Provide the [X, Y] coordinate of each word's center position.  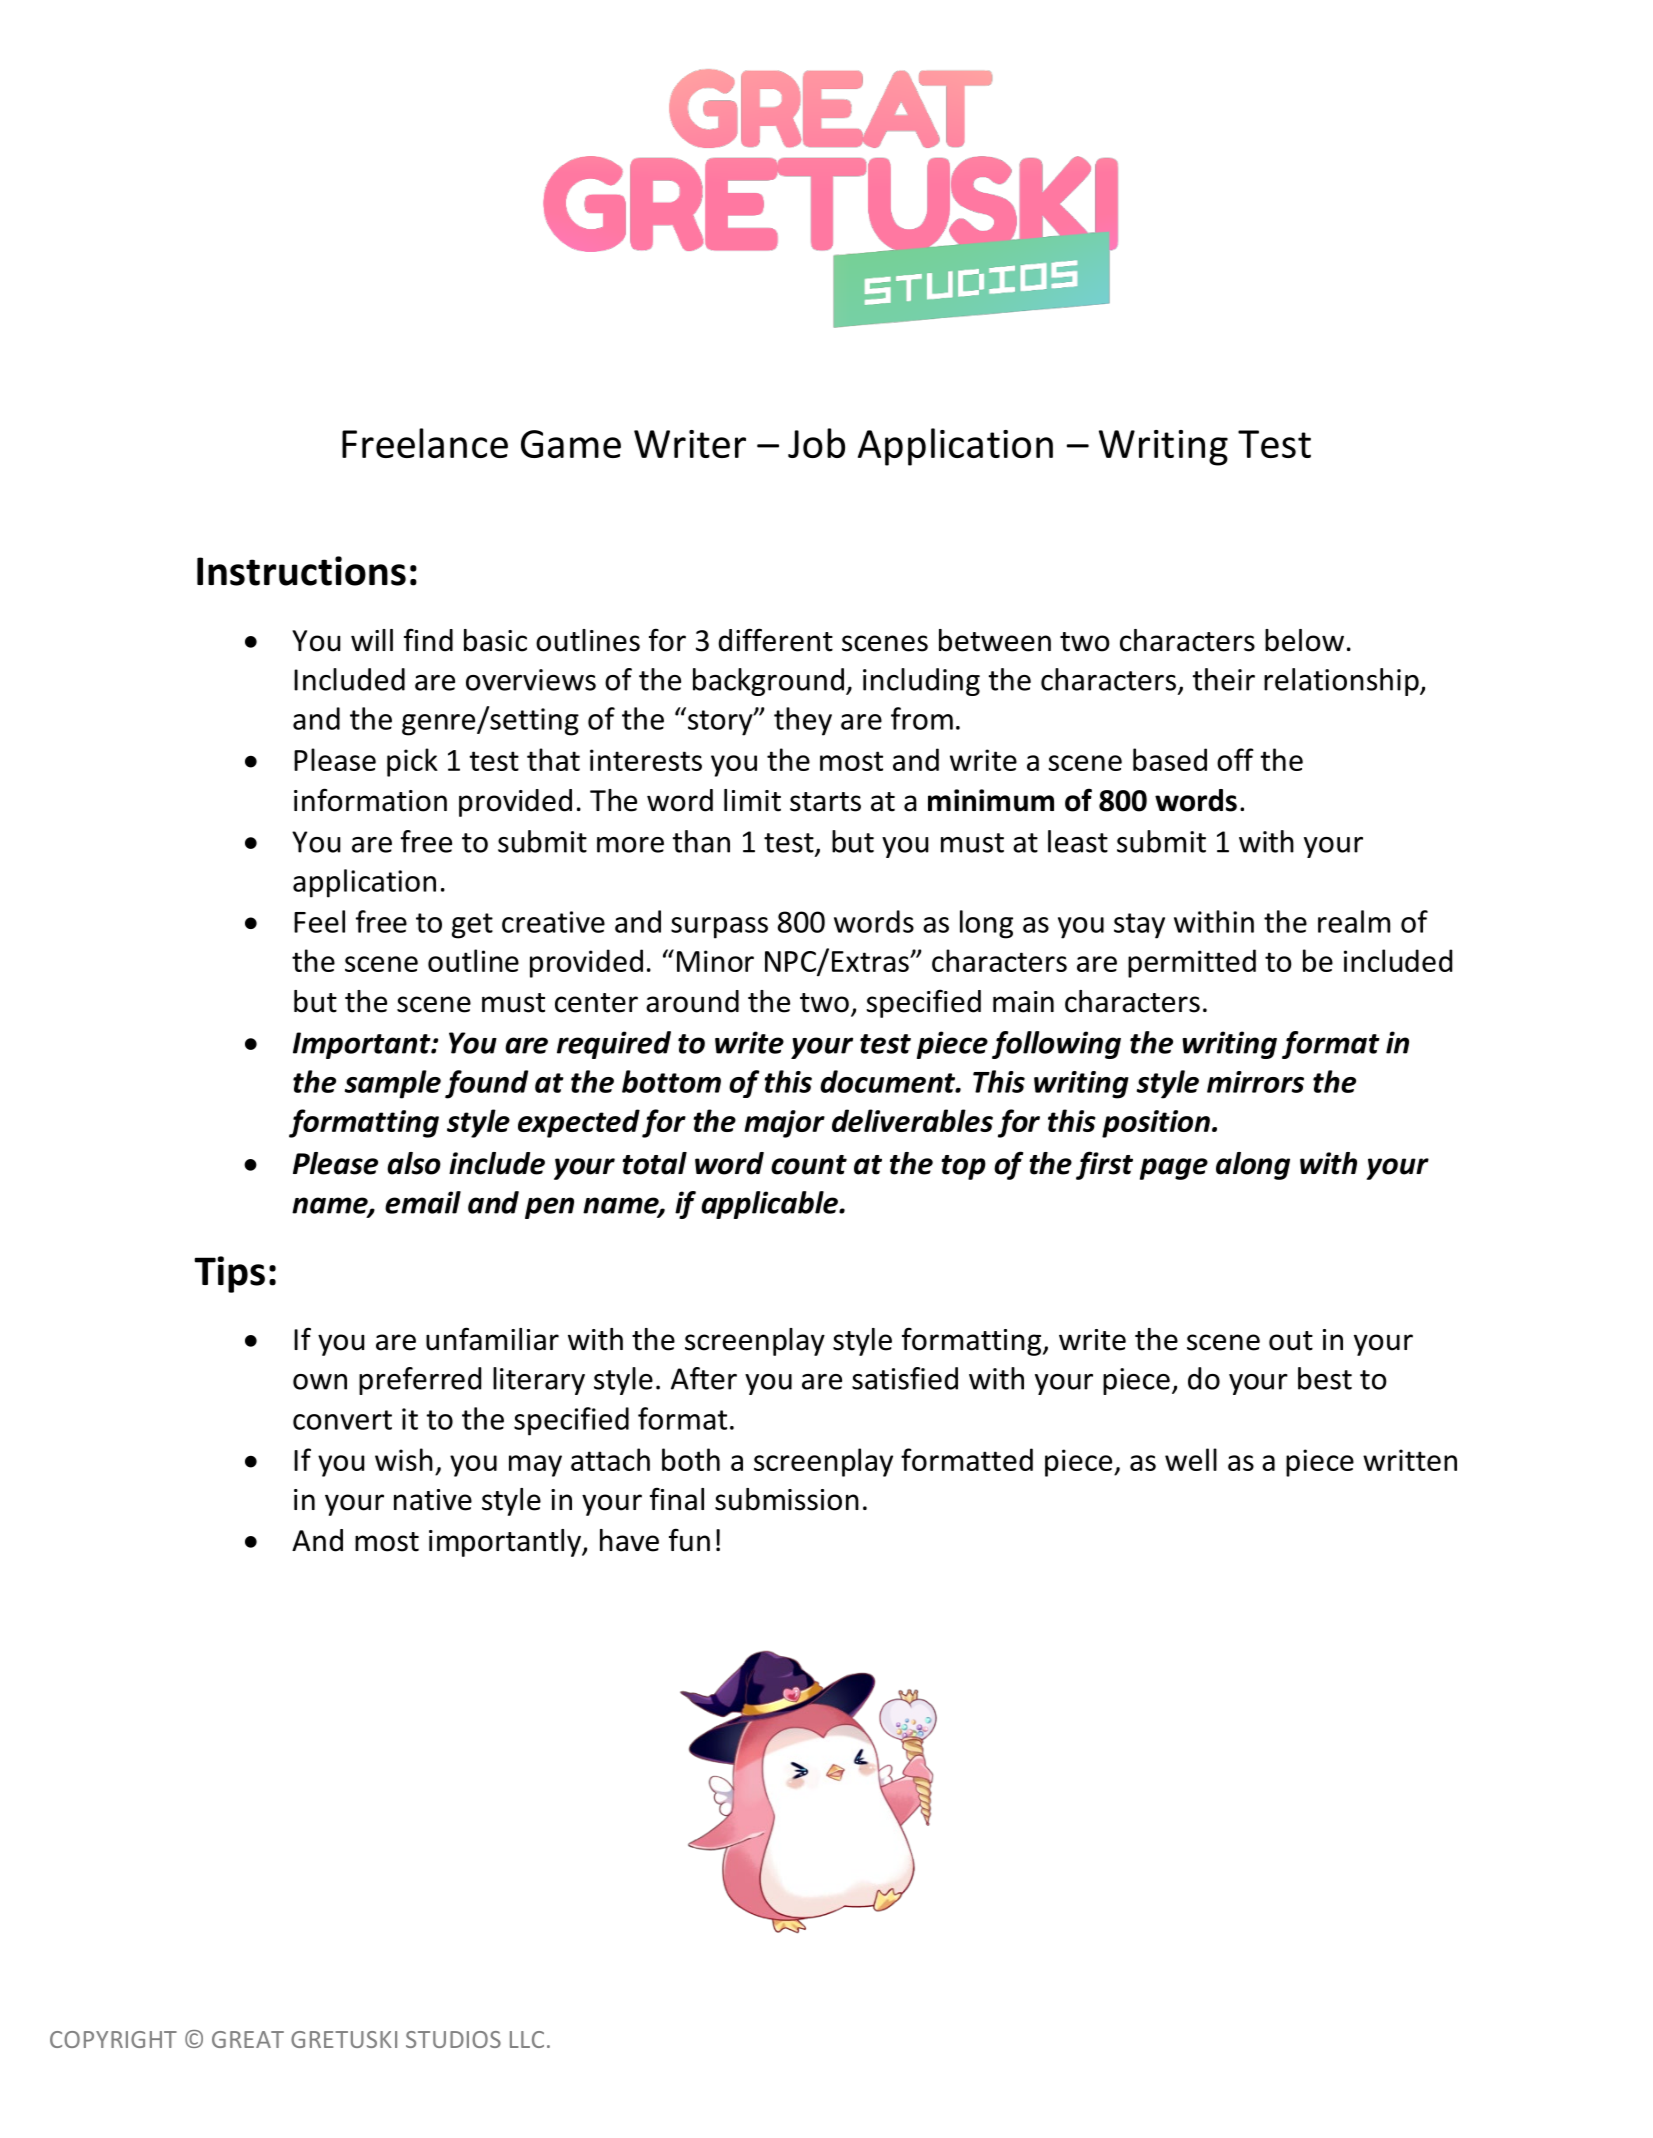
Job [816, 443]
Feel [319, 921]
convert [342, 1420]
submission [787, 1499]
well [1191, 1459]
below [1304, 640]
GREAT [248, 2039]
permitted [1192, 963]
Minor [715, 961]
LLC [527, 2039]
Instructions [301, 571]
